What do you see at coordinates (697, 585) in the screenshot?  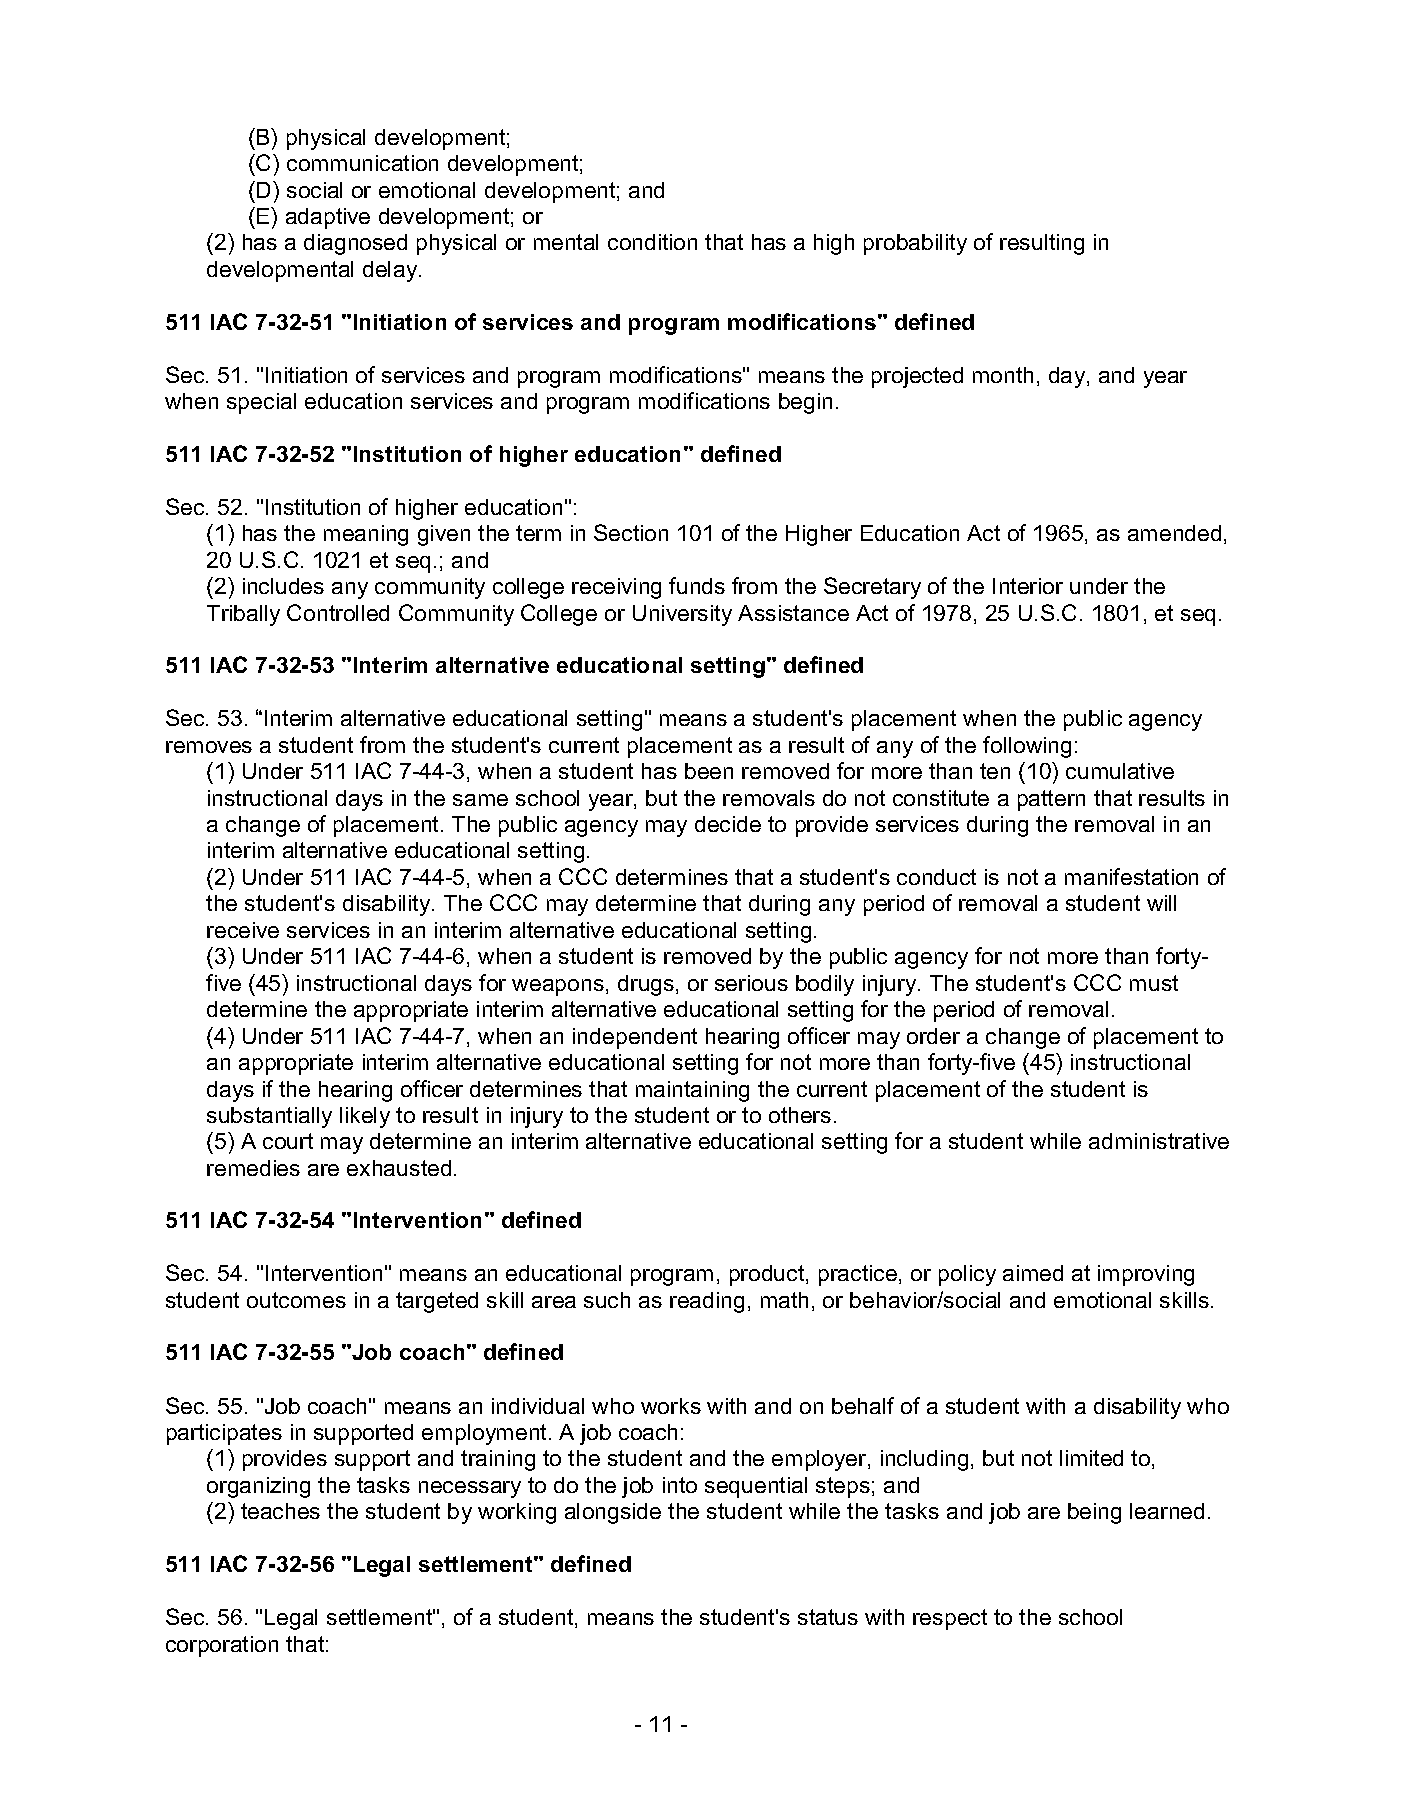 I see `funds` at bounding box center [697, 585].
